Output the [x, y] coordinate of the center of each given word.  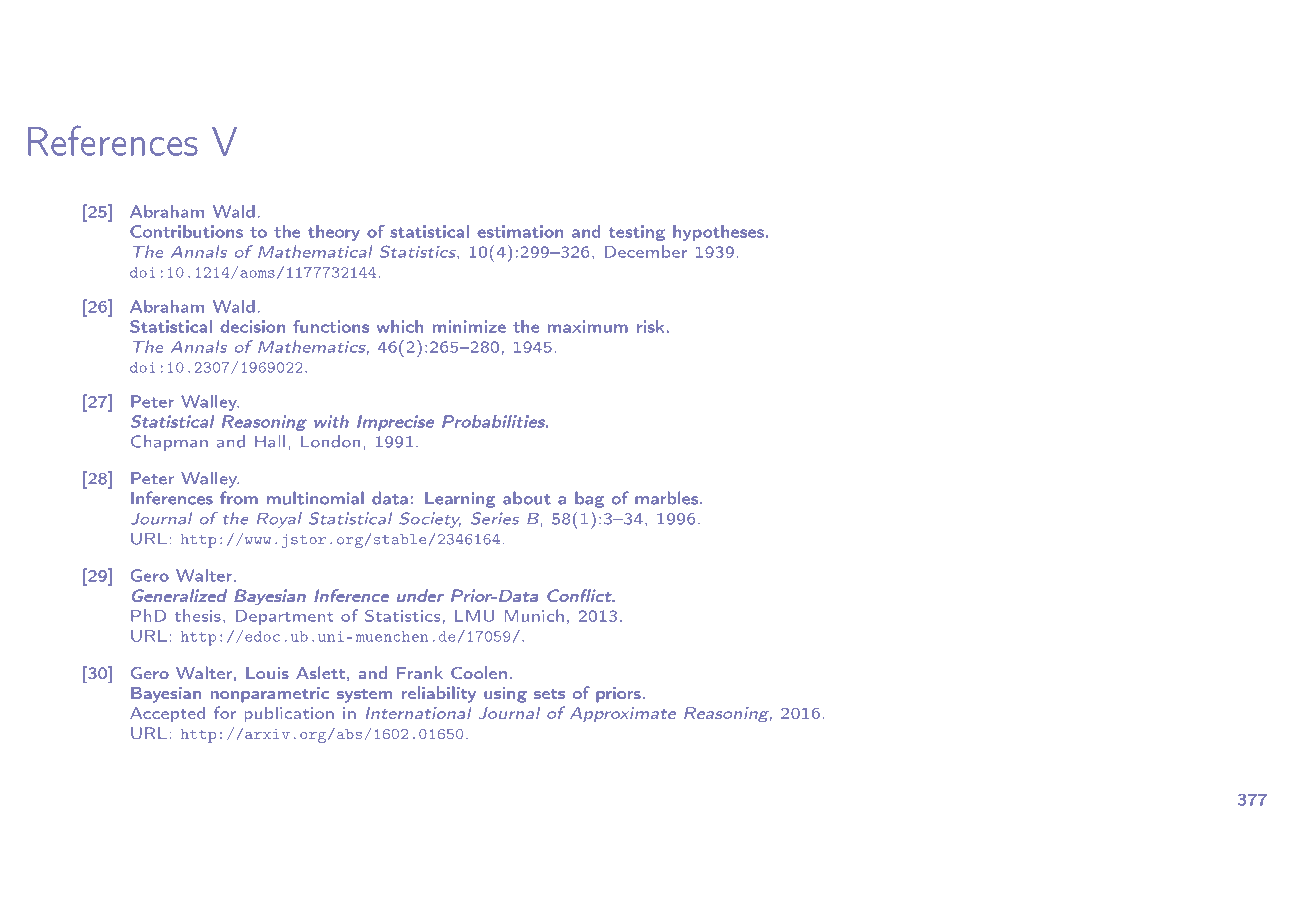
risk [650, 326]
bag [589, 499]
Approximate [623, 714]
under [420, 595]
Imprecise [395, 423]
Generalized [179, 595]
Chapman [169, 443]
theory [334, 233]
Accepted [167, 714]
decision [252, 326]
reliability [439, 694]
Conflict [580, 595]
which [400, 326]
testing [637, 233]
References [113, 140]
